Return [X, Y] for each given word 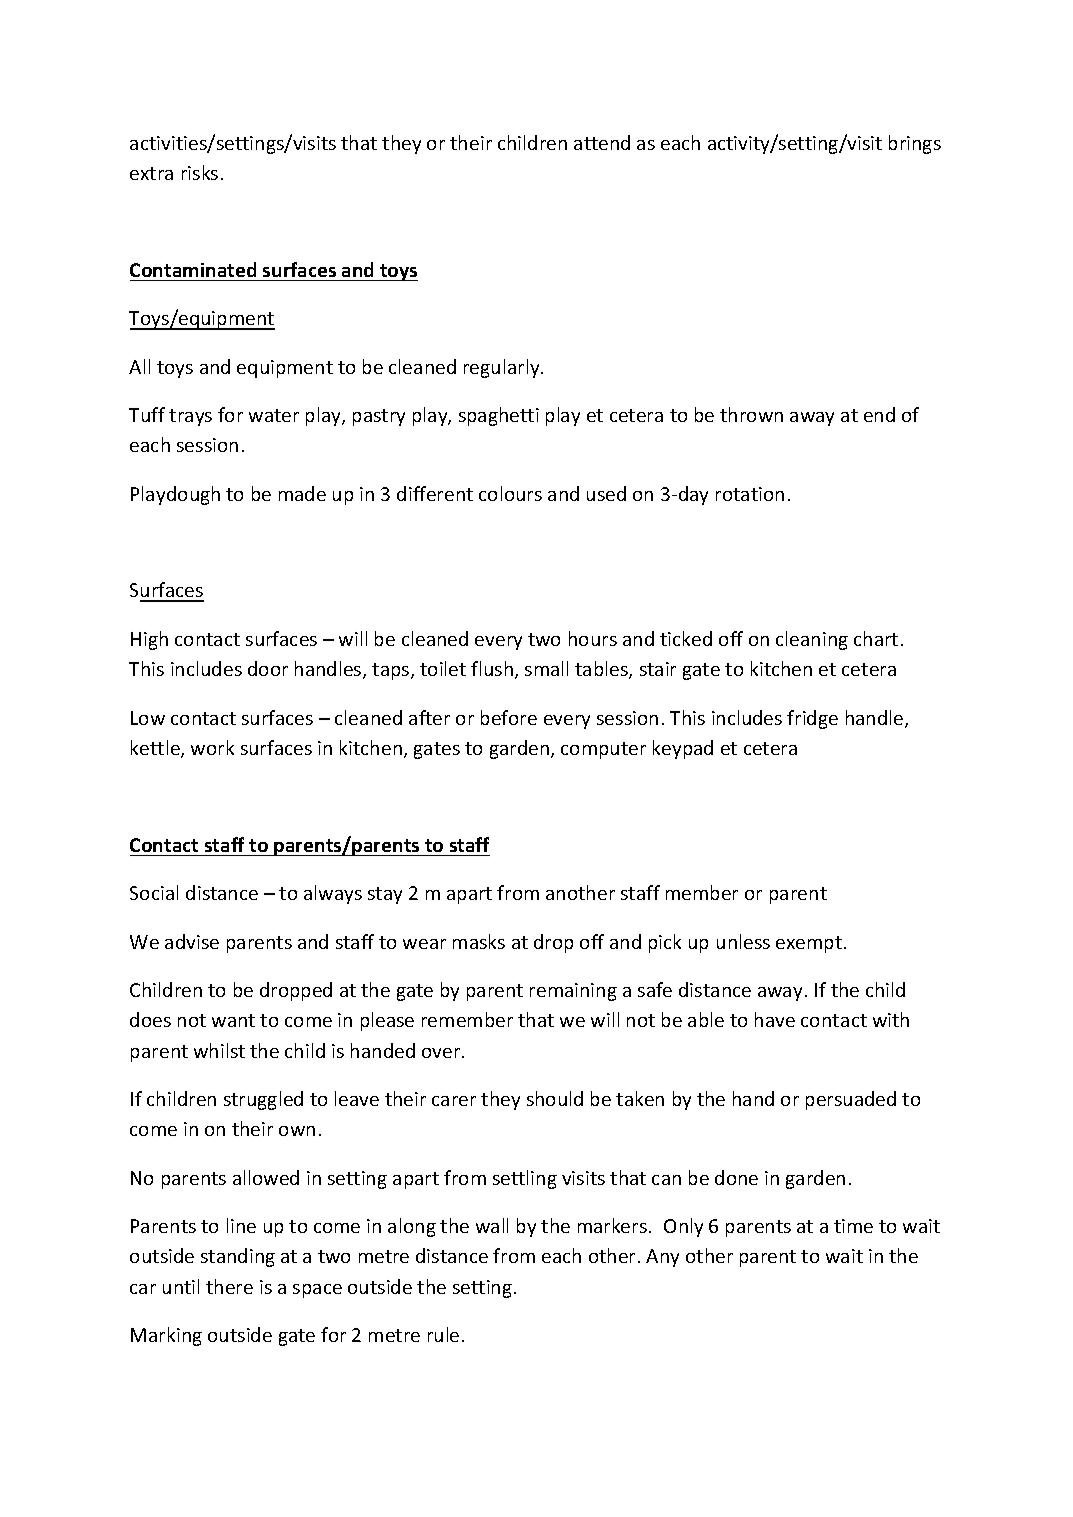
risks [200, 172]
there [229, 1286]
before [509, 717]
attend [602, 142]
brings [915, 144]
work [212, 747]
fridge [812, 719]
